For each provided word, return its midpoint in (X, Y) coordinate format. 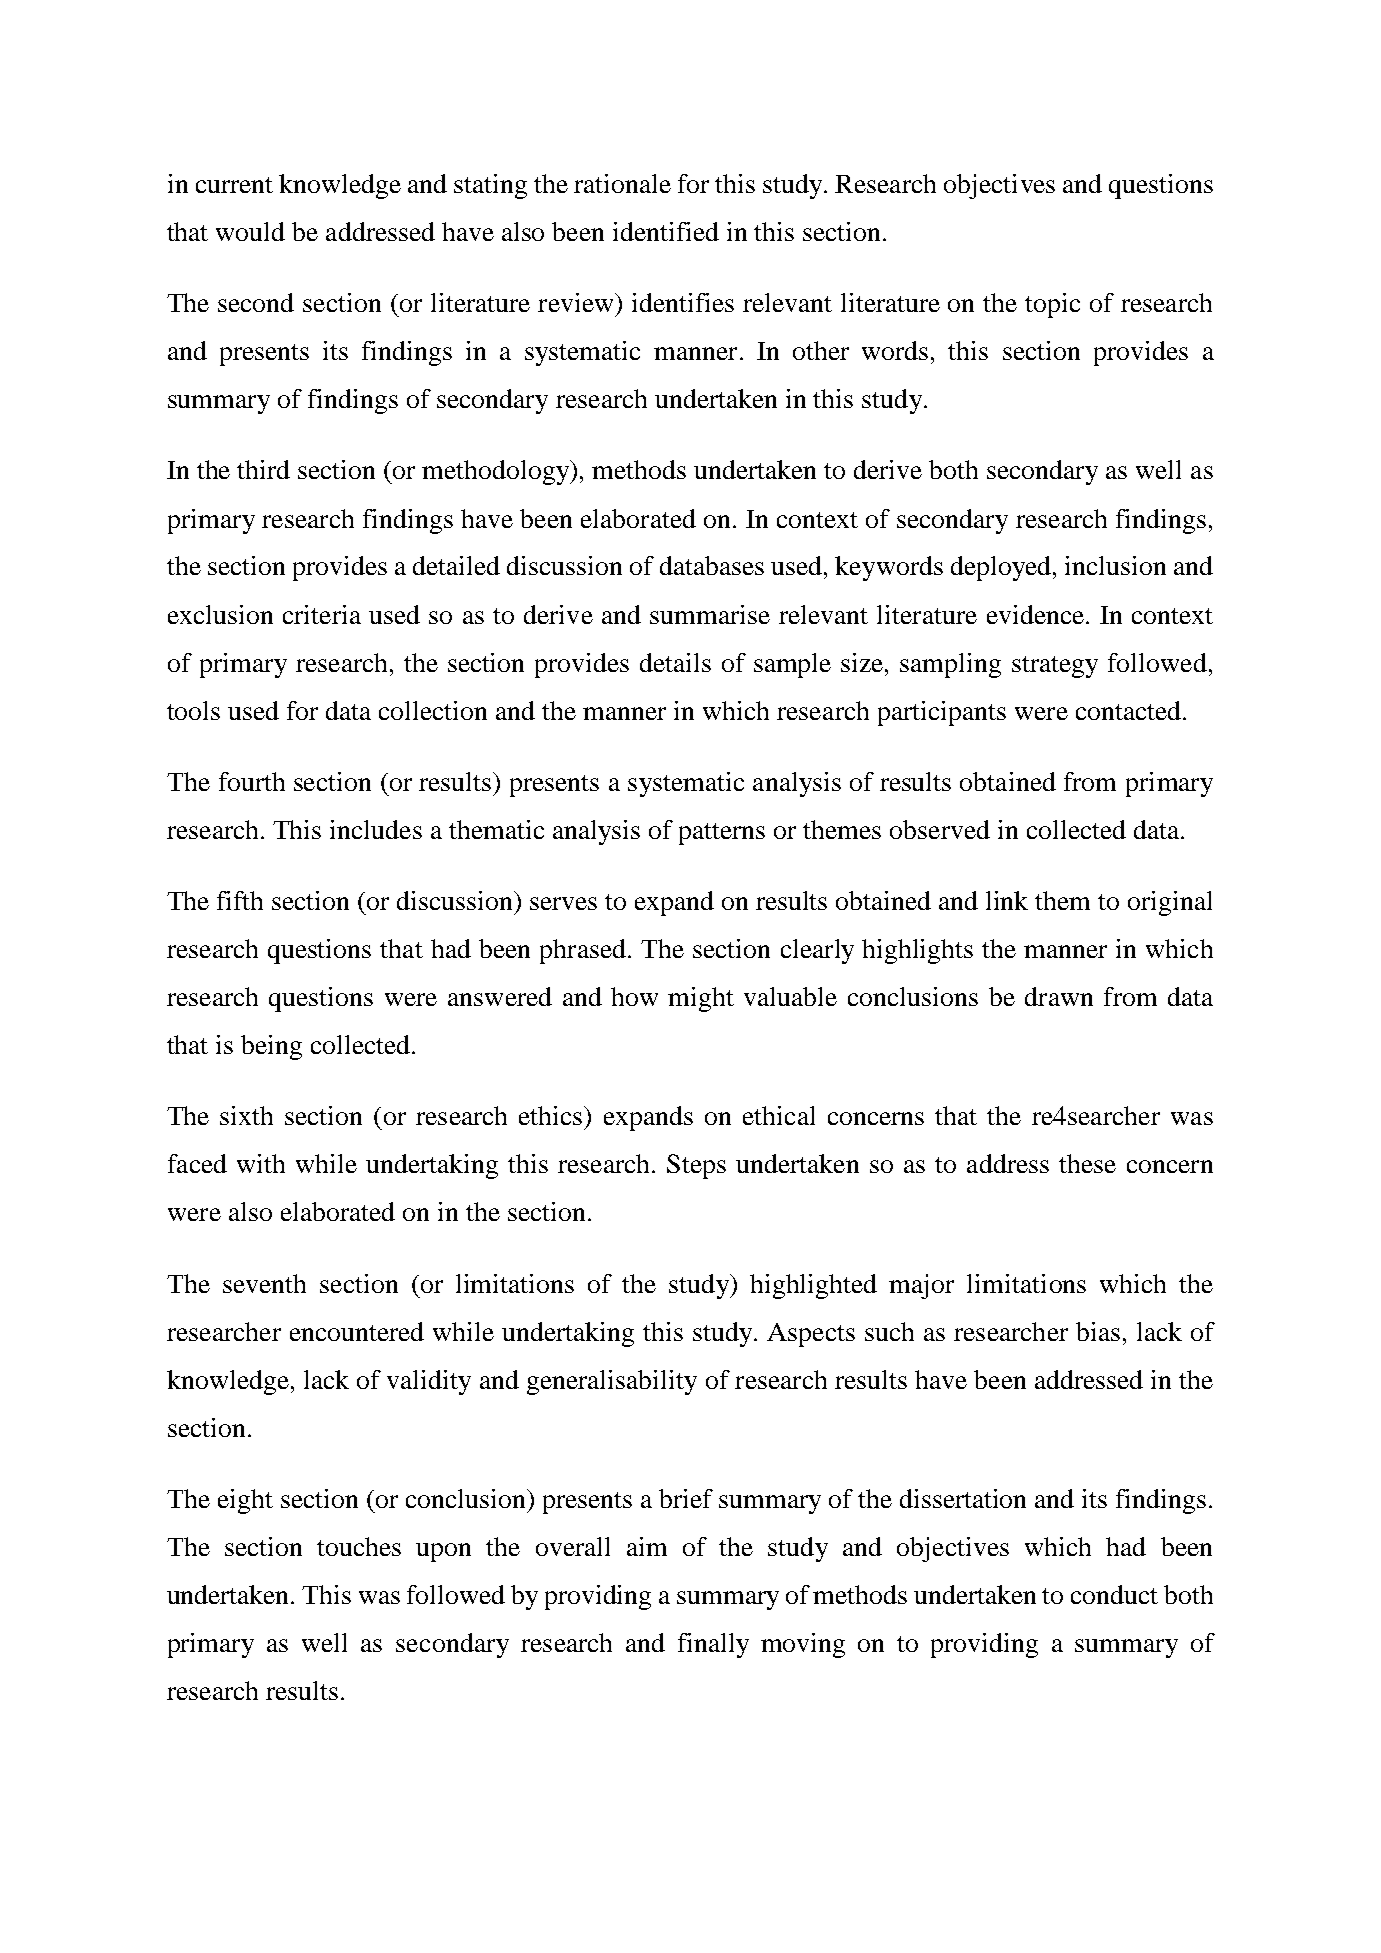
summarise (710, 614)
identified (666, 231)
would (250, 231)
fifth (240, 900)
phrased (583, 951)
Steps (696, 1166)
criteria (322, 614)
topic (1052, 305)
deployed (1002, 568)
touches (359, 1546)
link (1007, 900)
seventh (264, 1283)
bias (1098, 1331)
